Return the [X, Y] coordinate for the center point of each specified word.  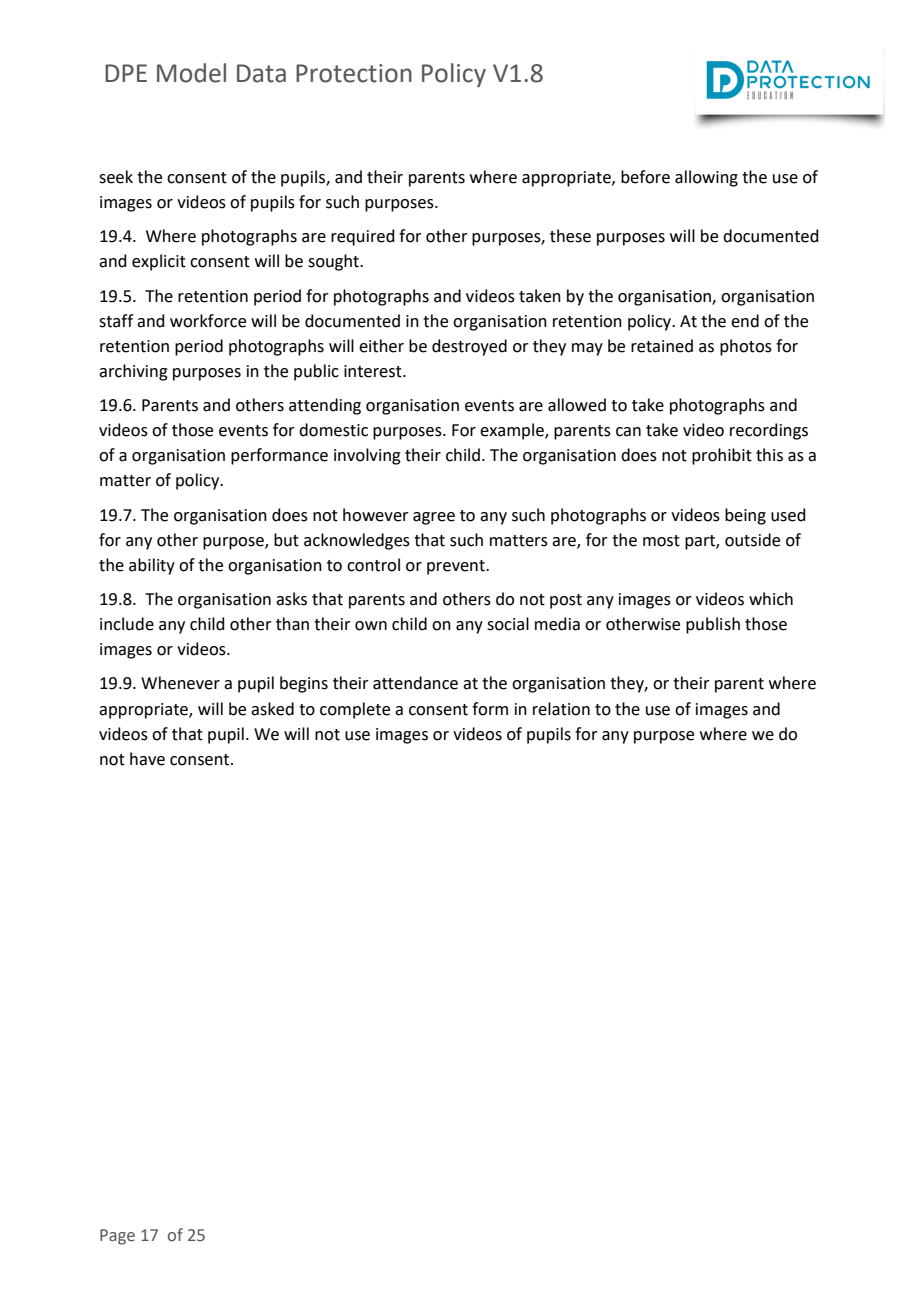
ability [152, 566]
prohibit [722, 456]
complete [355, 710]
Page [117, 1237]
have [147, 759]
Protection [354, 73]
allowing [706, 178]
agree [434, 518]
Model [191, 73]
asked [272, 709]
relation [561, 709]
